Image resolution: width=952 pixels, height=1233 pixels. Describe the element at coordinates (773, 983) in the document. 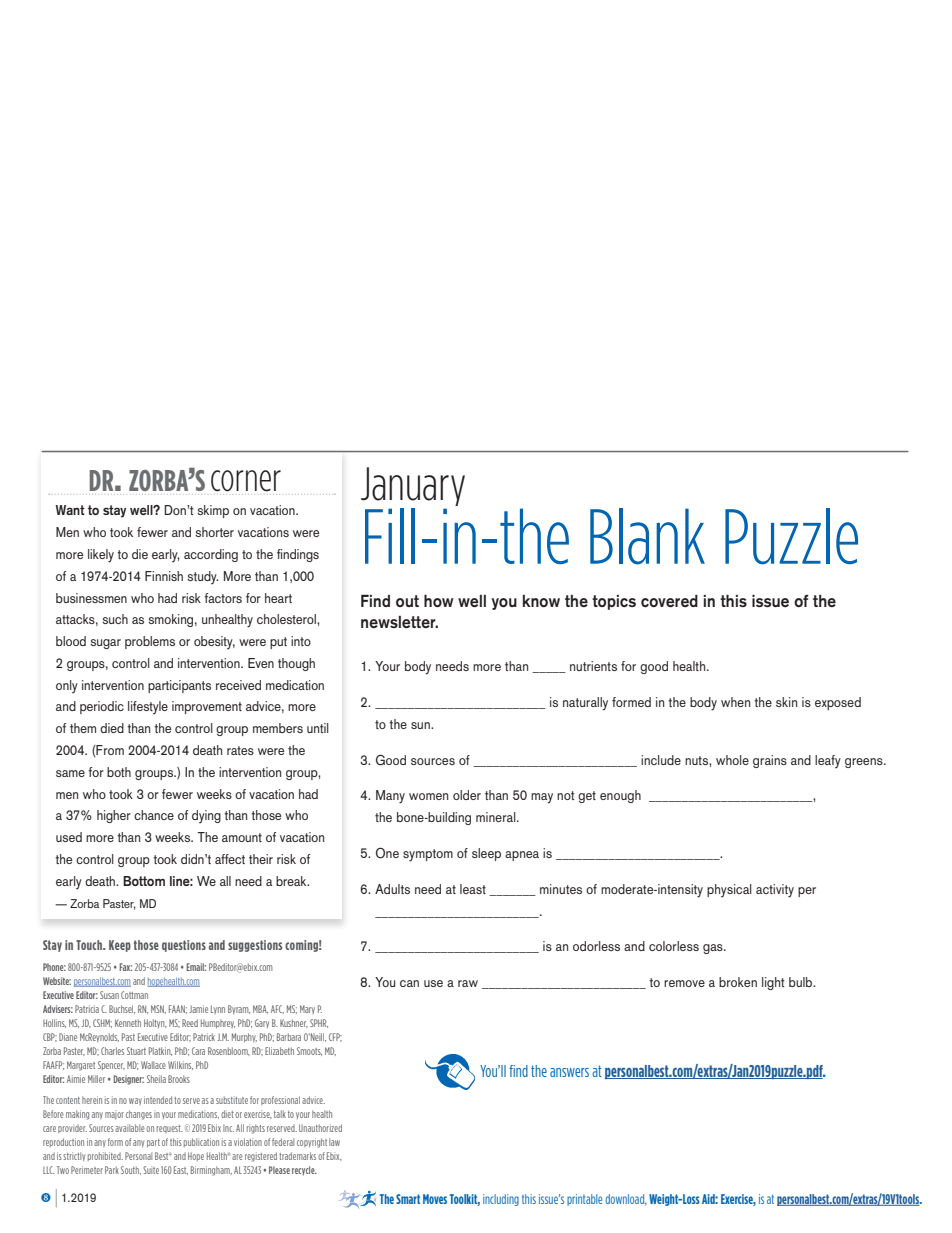

I see `light` at that location.
